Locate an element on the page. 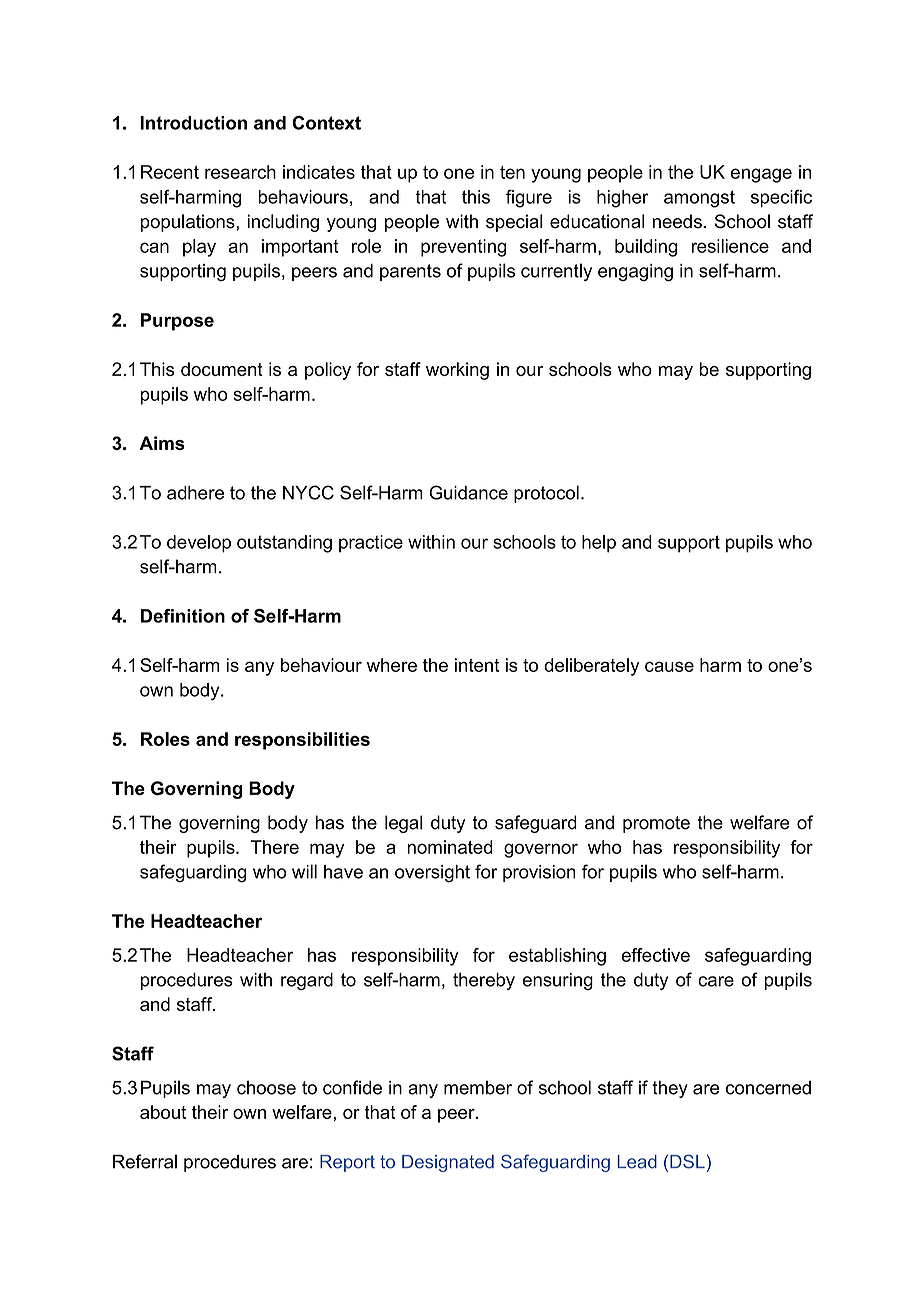 The width and height of the document is (924, 1308). amongst is located at coordinates (699, 199).
